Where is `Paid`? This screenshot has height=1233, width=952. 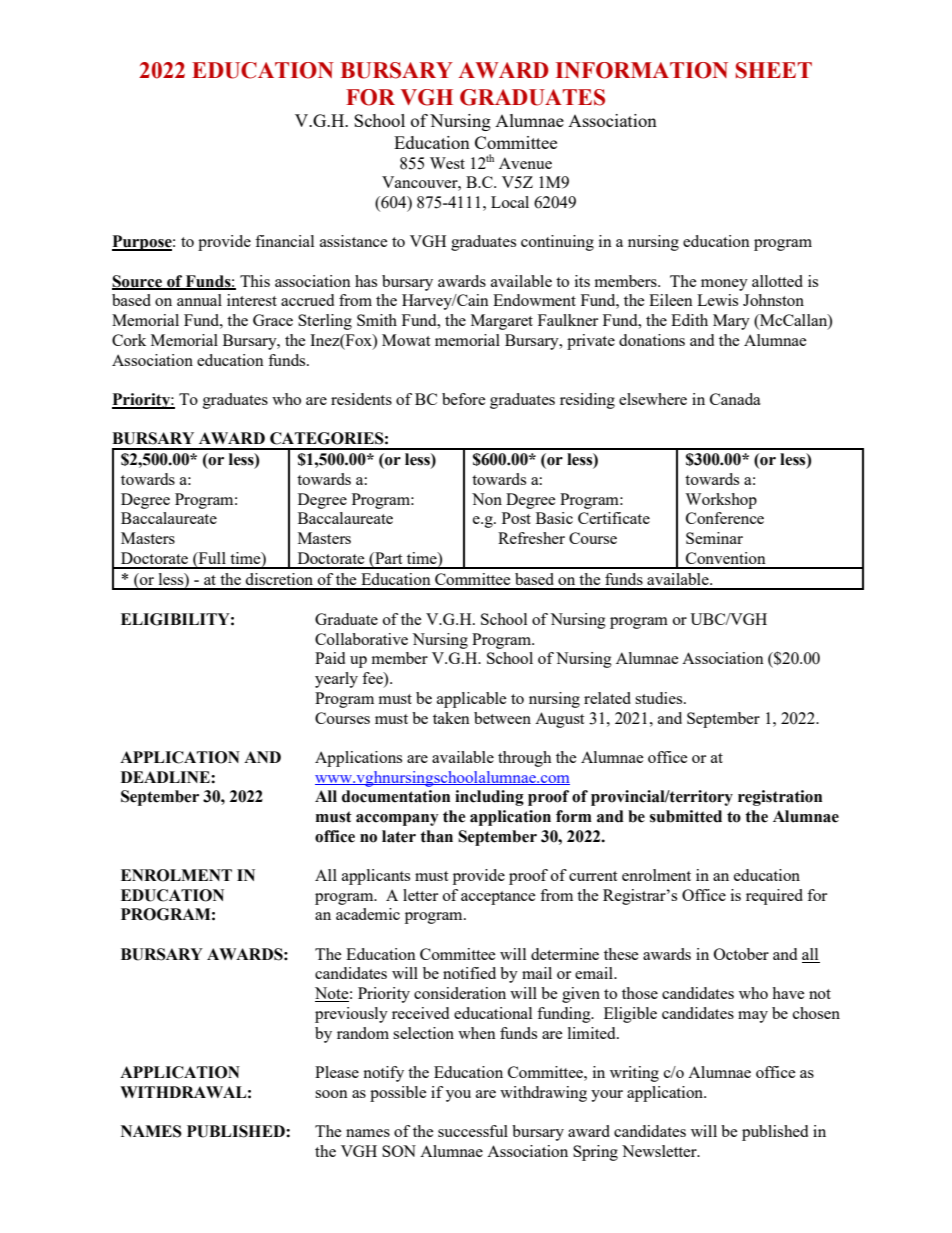
Paid is located at coordinates (330, 658).
